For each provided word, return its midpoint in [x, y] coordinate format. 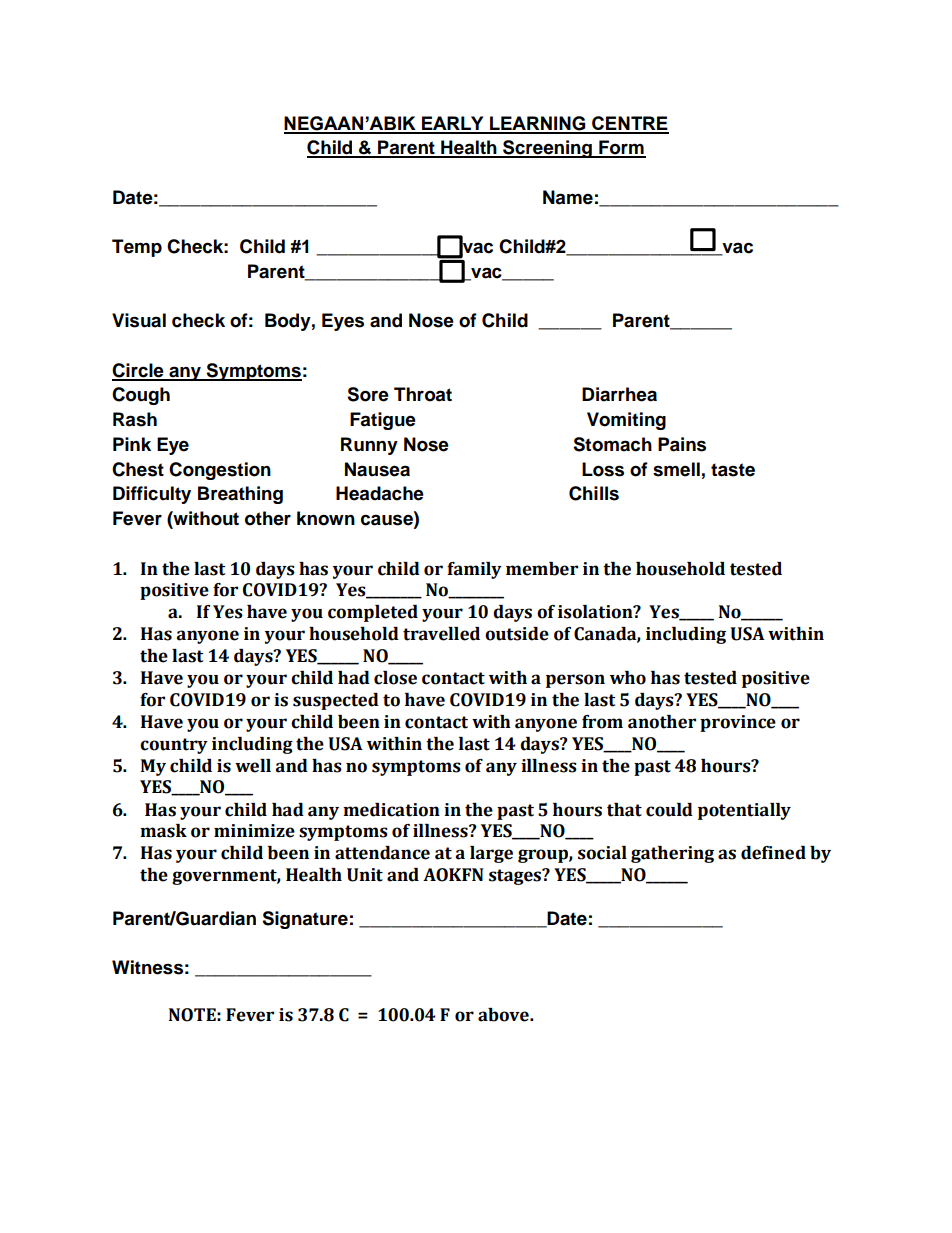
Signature [305, 920]
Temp [137, 248]
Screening [547, 149]
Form [621, 148]
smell [676, 469]
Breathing [240, 495]
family [474, 570]
